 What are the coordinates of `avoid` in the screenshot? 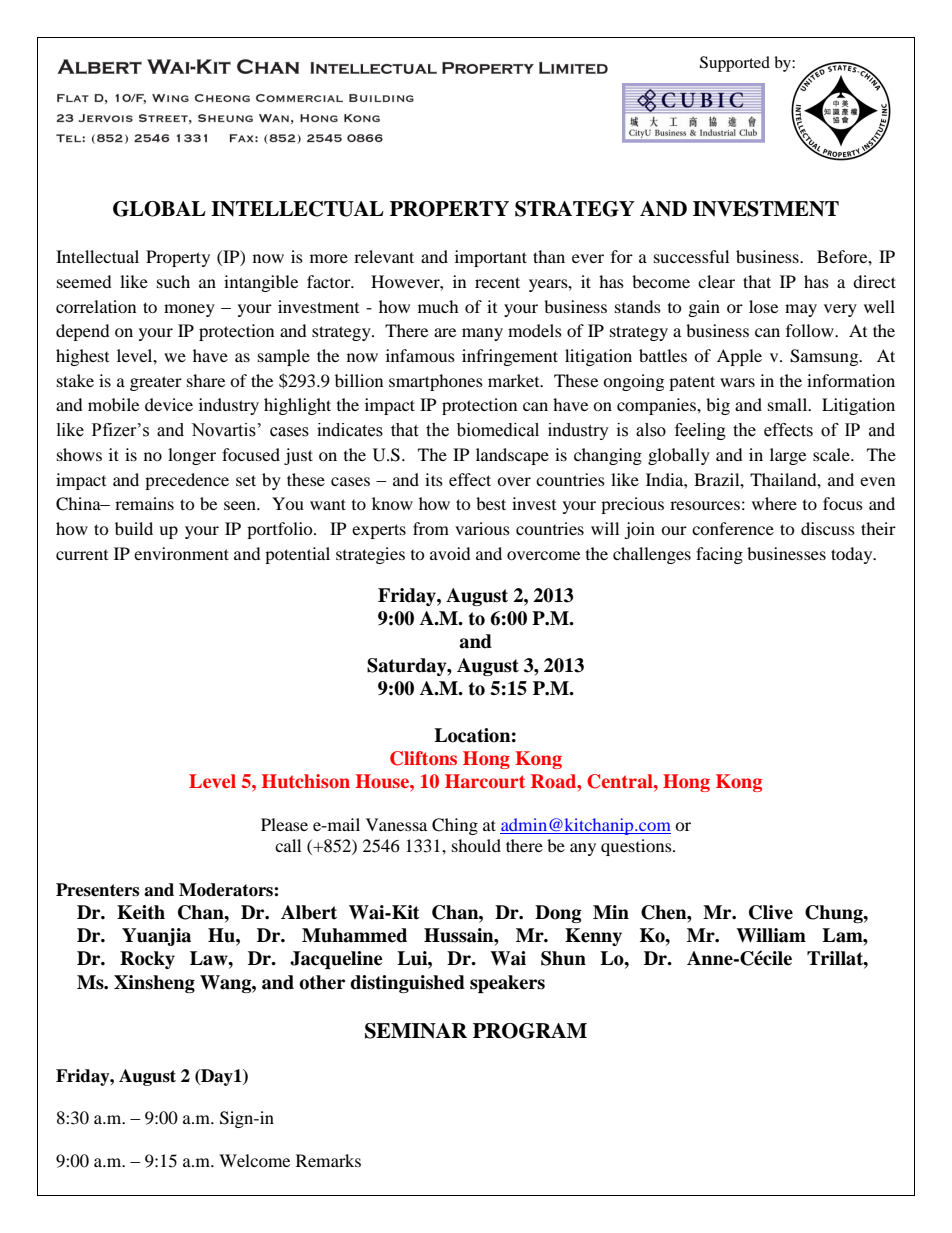 It's located at (450, 553).
